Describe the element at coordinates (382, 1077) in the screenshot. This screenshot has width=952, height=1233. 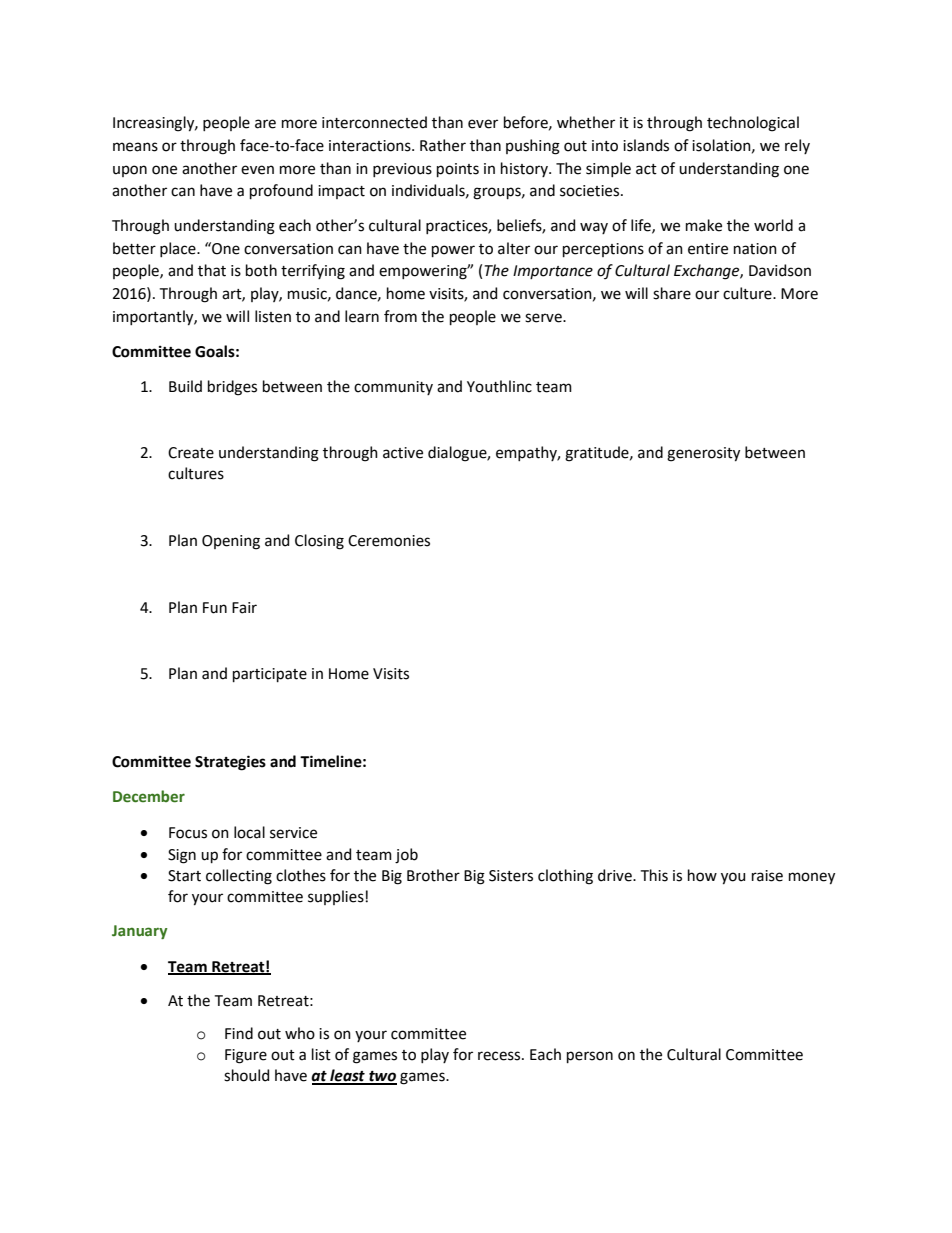
I see `two` at that location.
